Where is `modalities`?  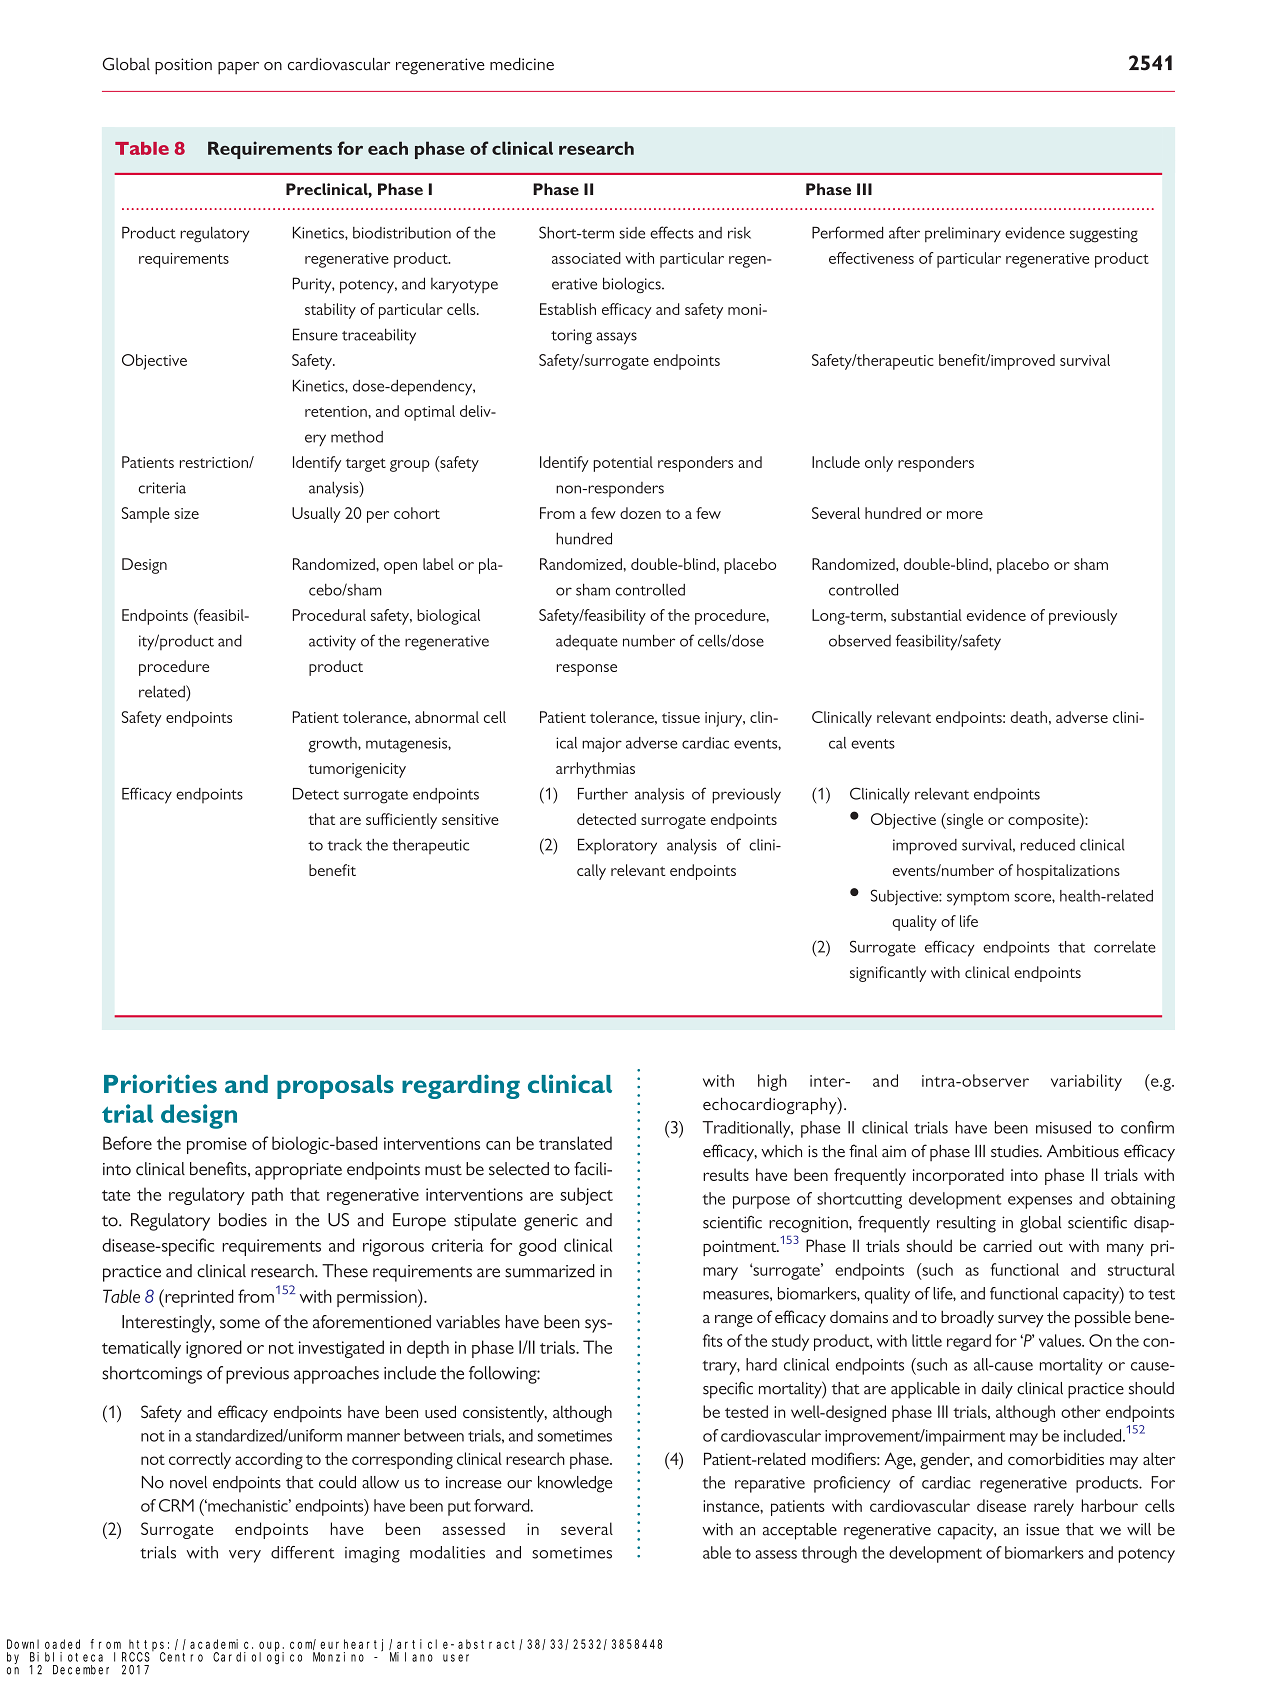 modalities is located at coordinates (447, 1552).
